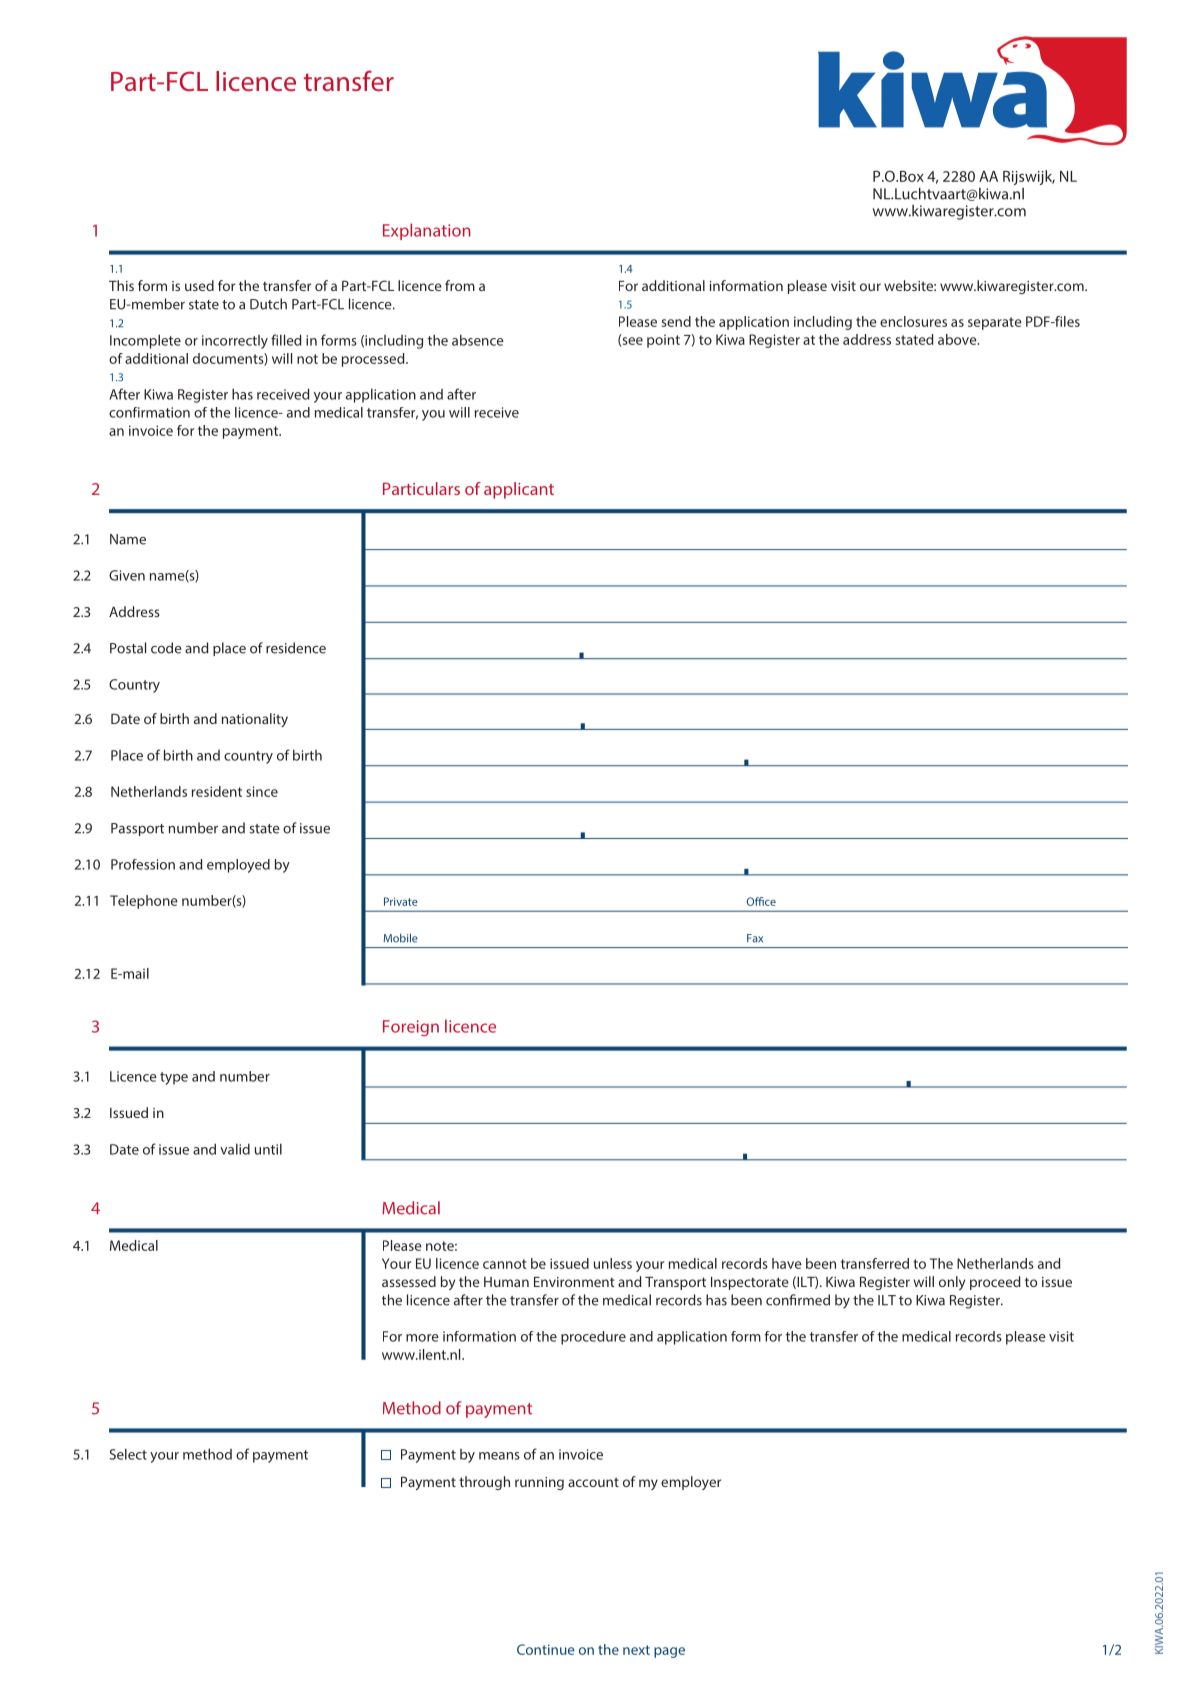 This screenshot has width=1202, height=1701. What do you see at coordinates (460, 285) in the screenshot?
I see `from` at bounding box center [460, 285].
